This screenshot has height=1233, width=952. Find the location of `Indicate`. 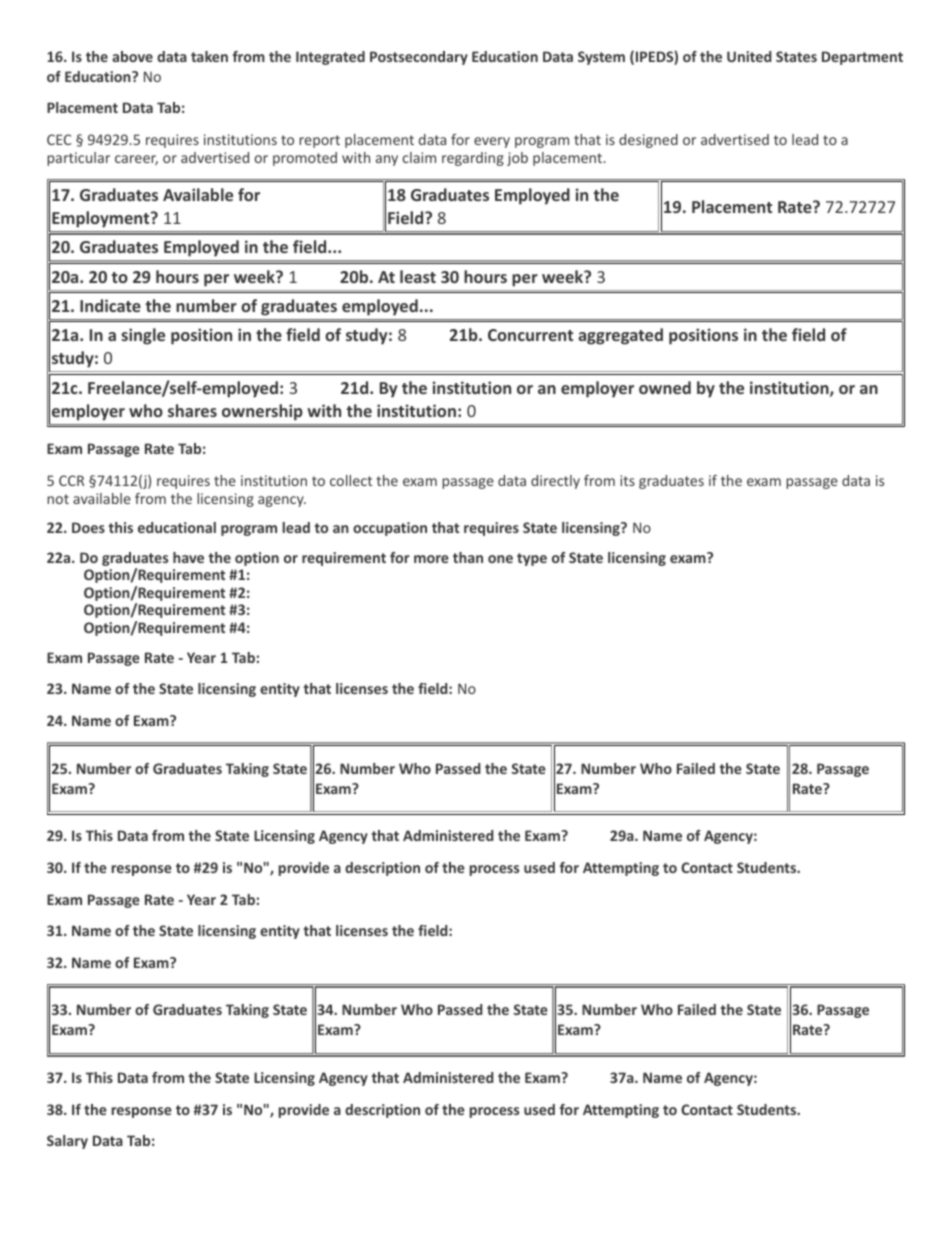

Indicate is located at coordinates (110, 305).
